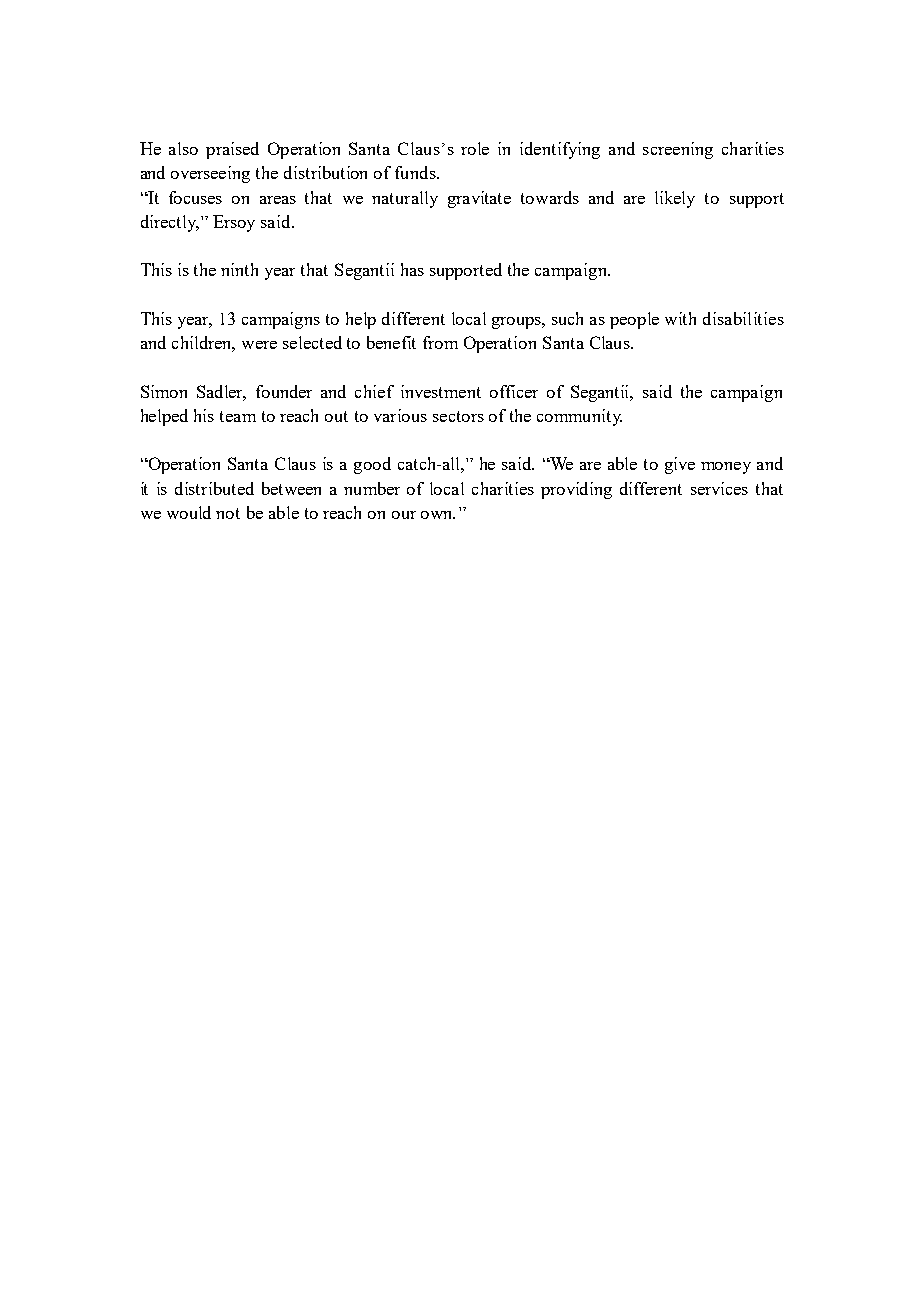 Image resolution: width=924 pixels, height=1308 pixels. I want to click on from, so click(440, 342).
